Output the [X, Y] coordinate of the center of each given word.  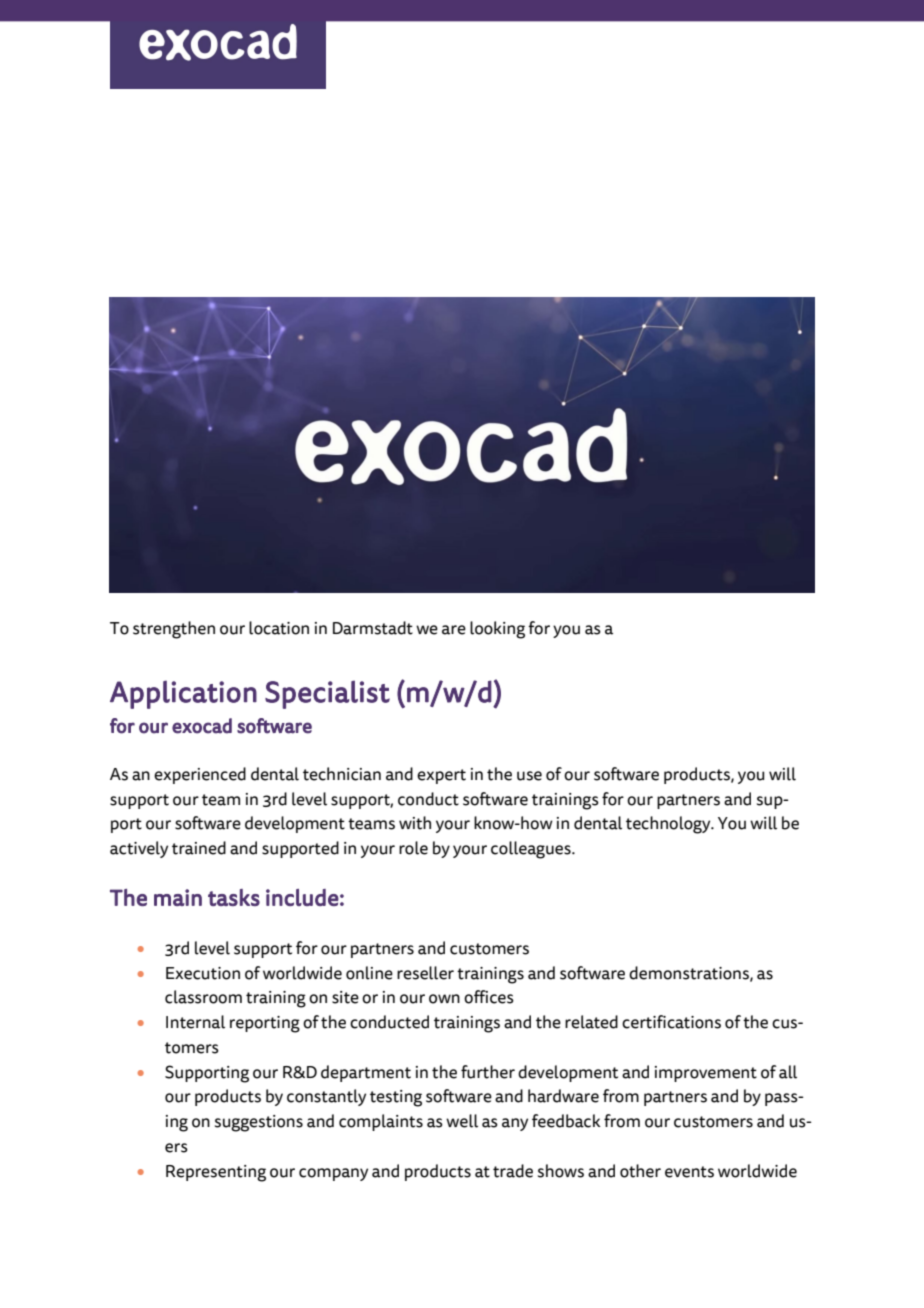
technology [669, 825]
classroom [203, 997]
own [444, 999]
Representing [216, 1173]
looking [497, 630]
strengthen [174, 630]
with [415, 823]
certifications [671, 1022]
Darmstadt [373, 628]
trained [199, 848]
